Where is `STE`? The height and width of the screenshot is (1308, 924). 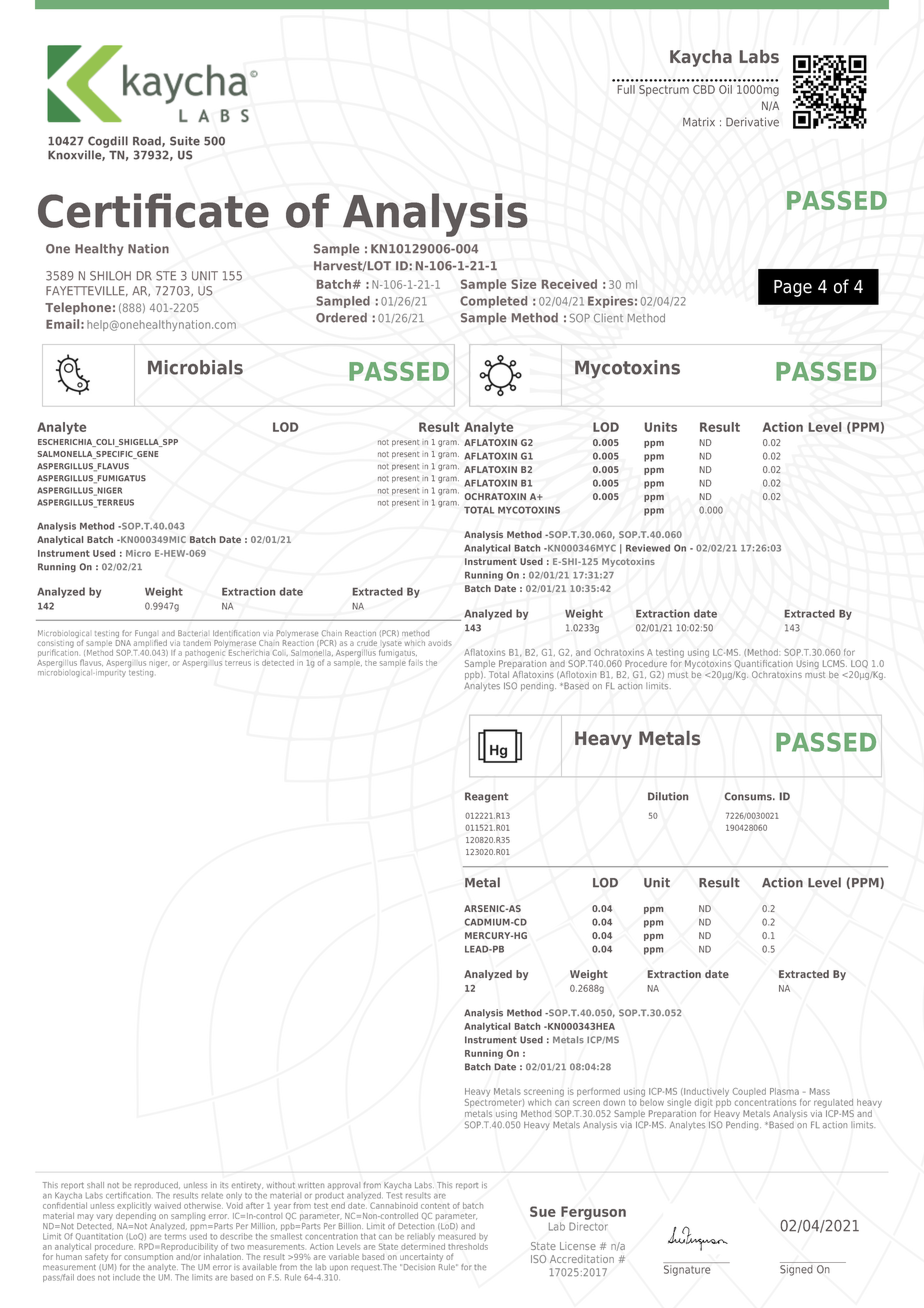
STE is located at coordinates (166, 276).
